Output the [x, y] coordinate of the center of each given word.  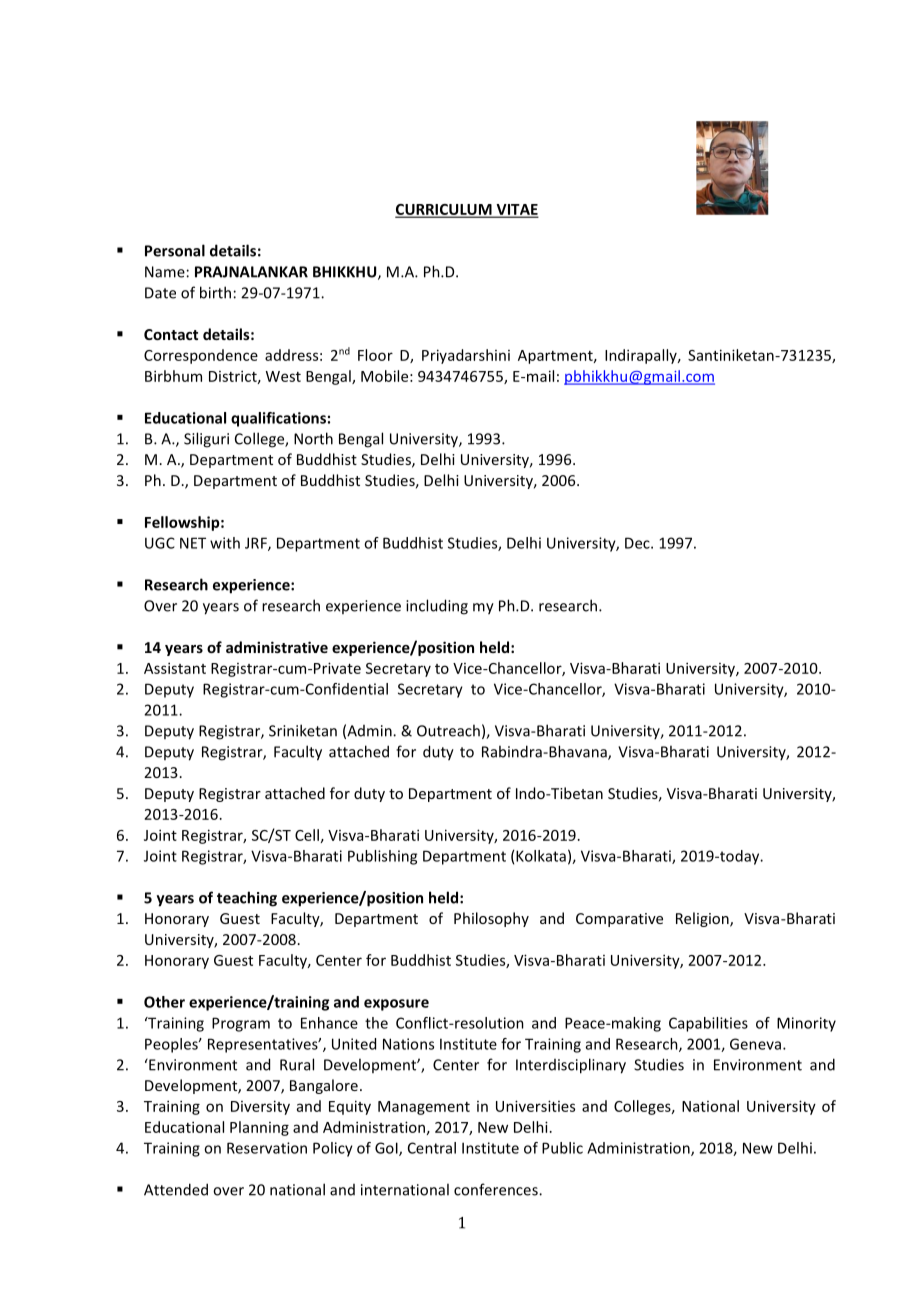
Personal [175, 250]
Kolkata [541, 856]
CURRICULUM [444, 210]
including [437, 607]
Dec [638, 543]
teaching [247, 899]
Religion [703, 919]
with [225, 543]
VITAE [516, 210]
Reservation [267, 1148]
